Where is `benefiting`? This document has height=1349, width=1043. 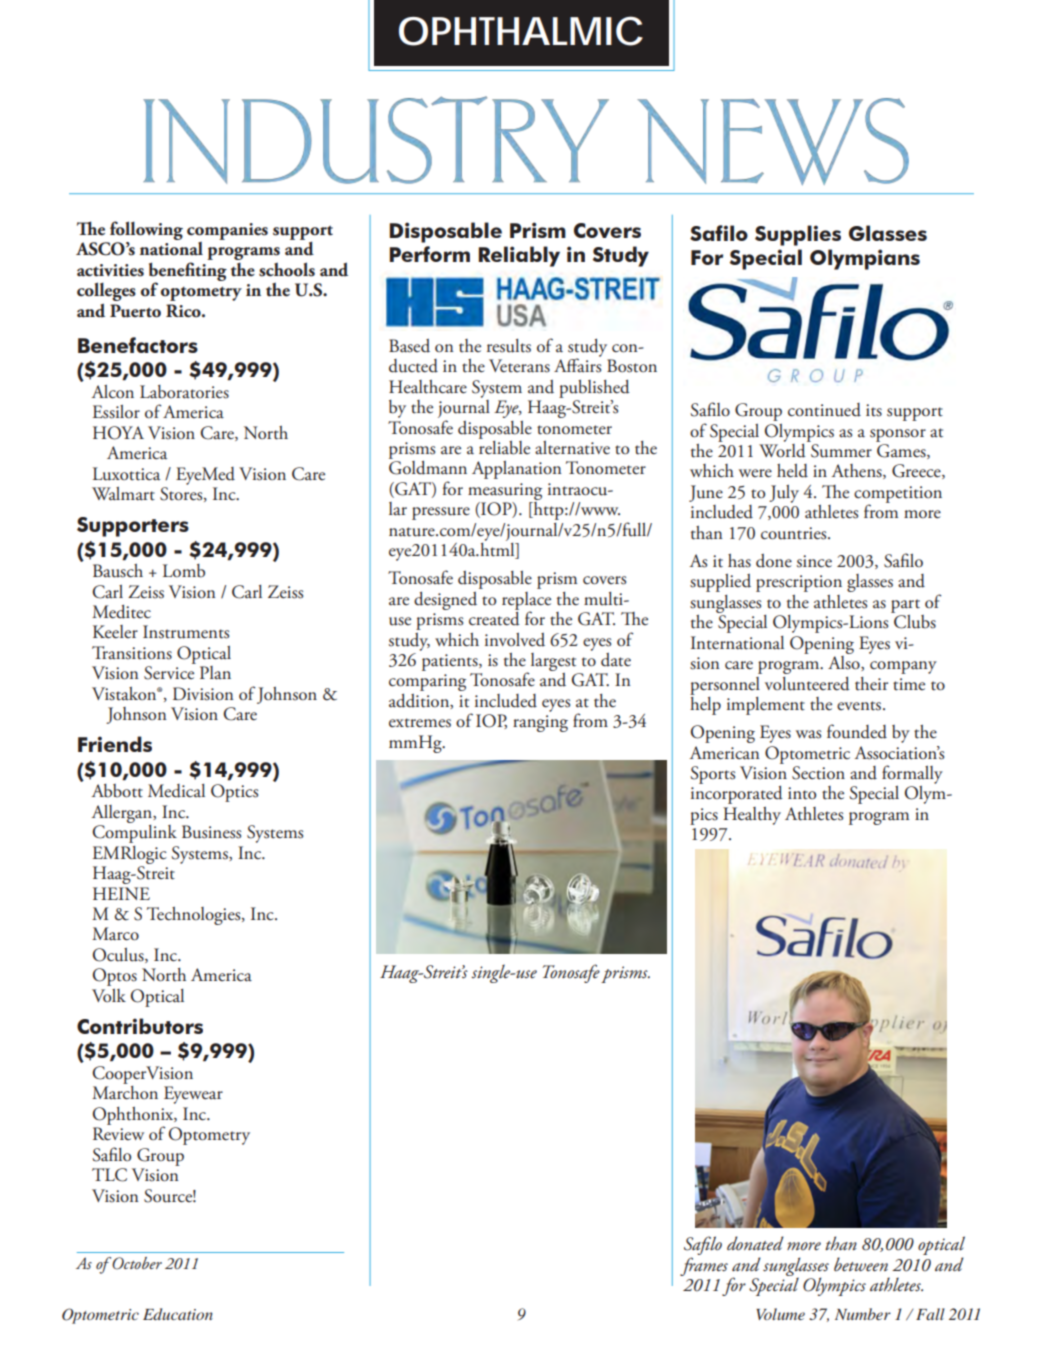 benefiting is located at coordinates (188, 272).
